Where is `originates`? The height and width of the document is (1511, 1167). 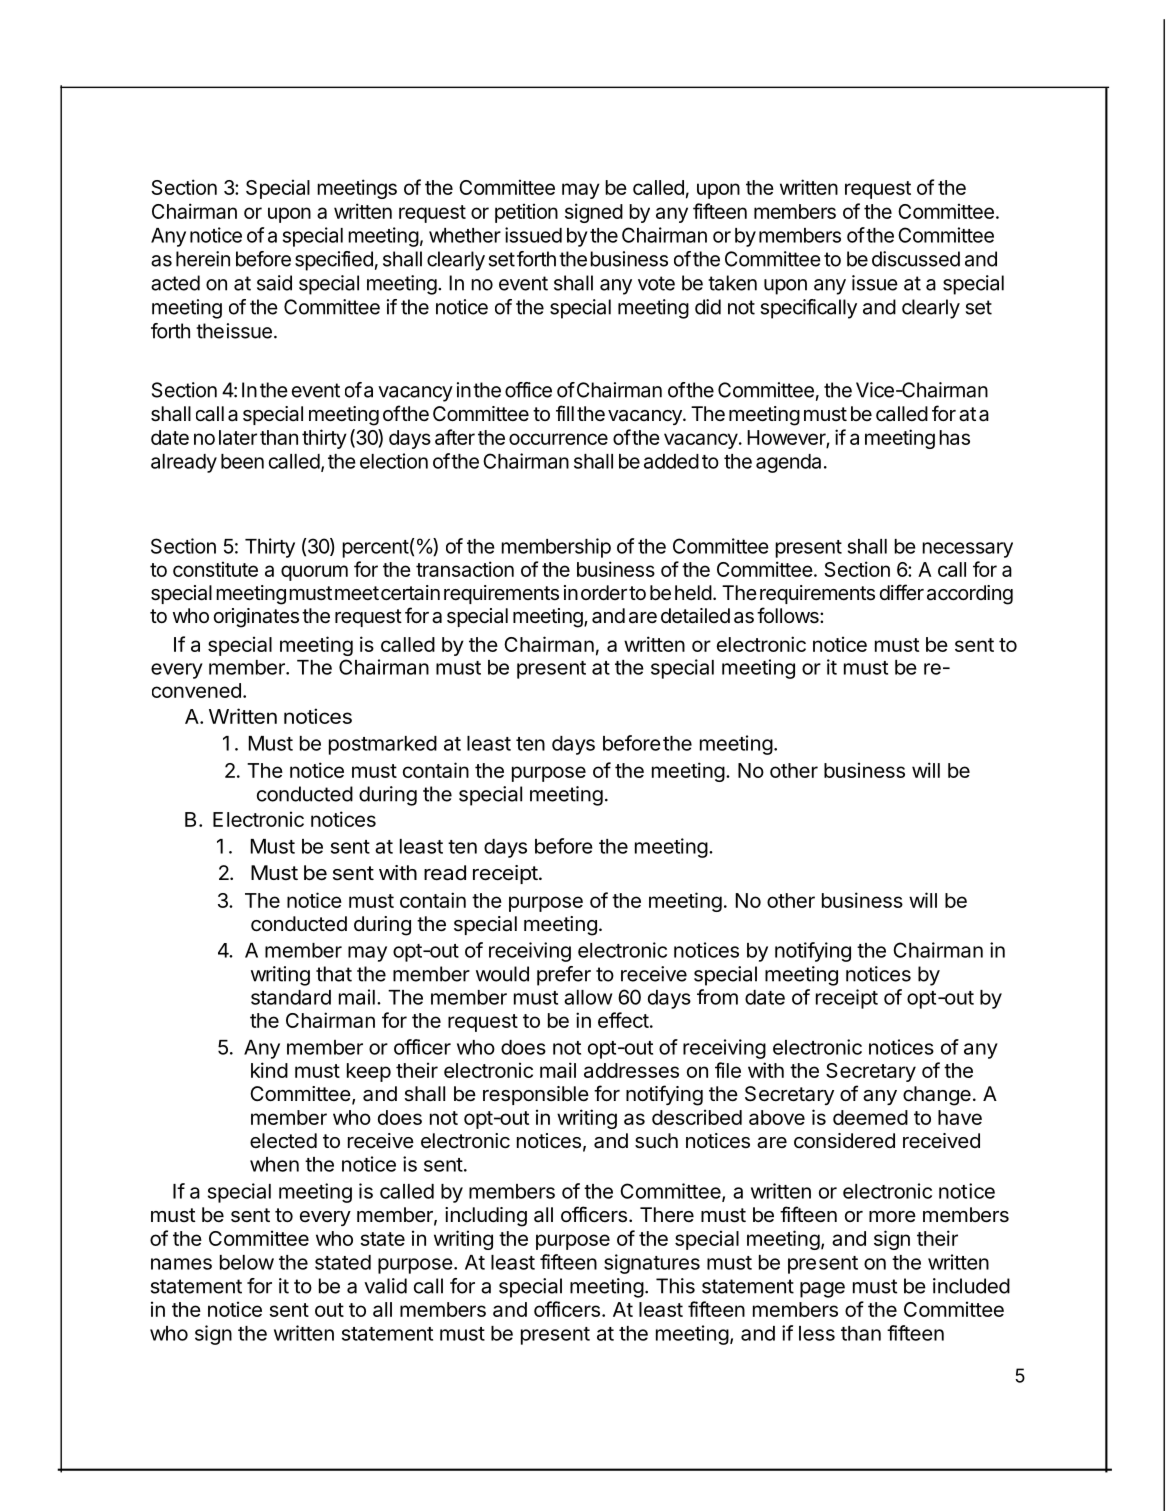 originates is located at coordinates (256, 618).
